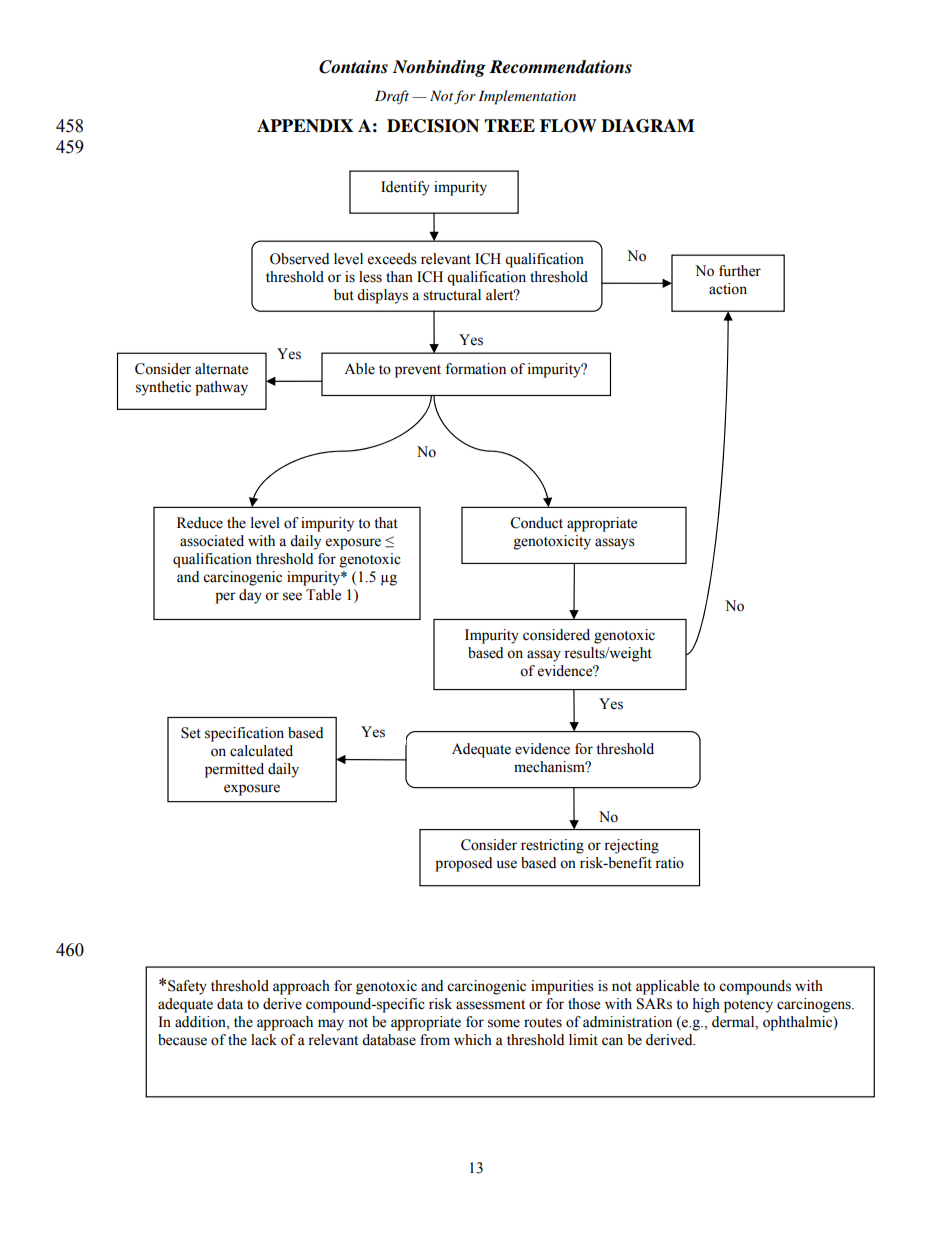 The width and height of the page is (952, 1233). What do you see at coordinates (305, 125) in the page?
I see `APPENDIX` at bounding box center [305, 125].
